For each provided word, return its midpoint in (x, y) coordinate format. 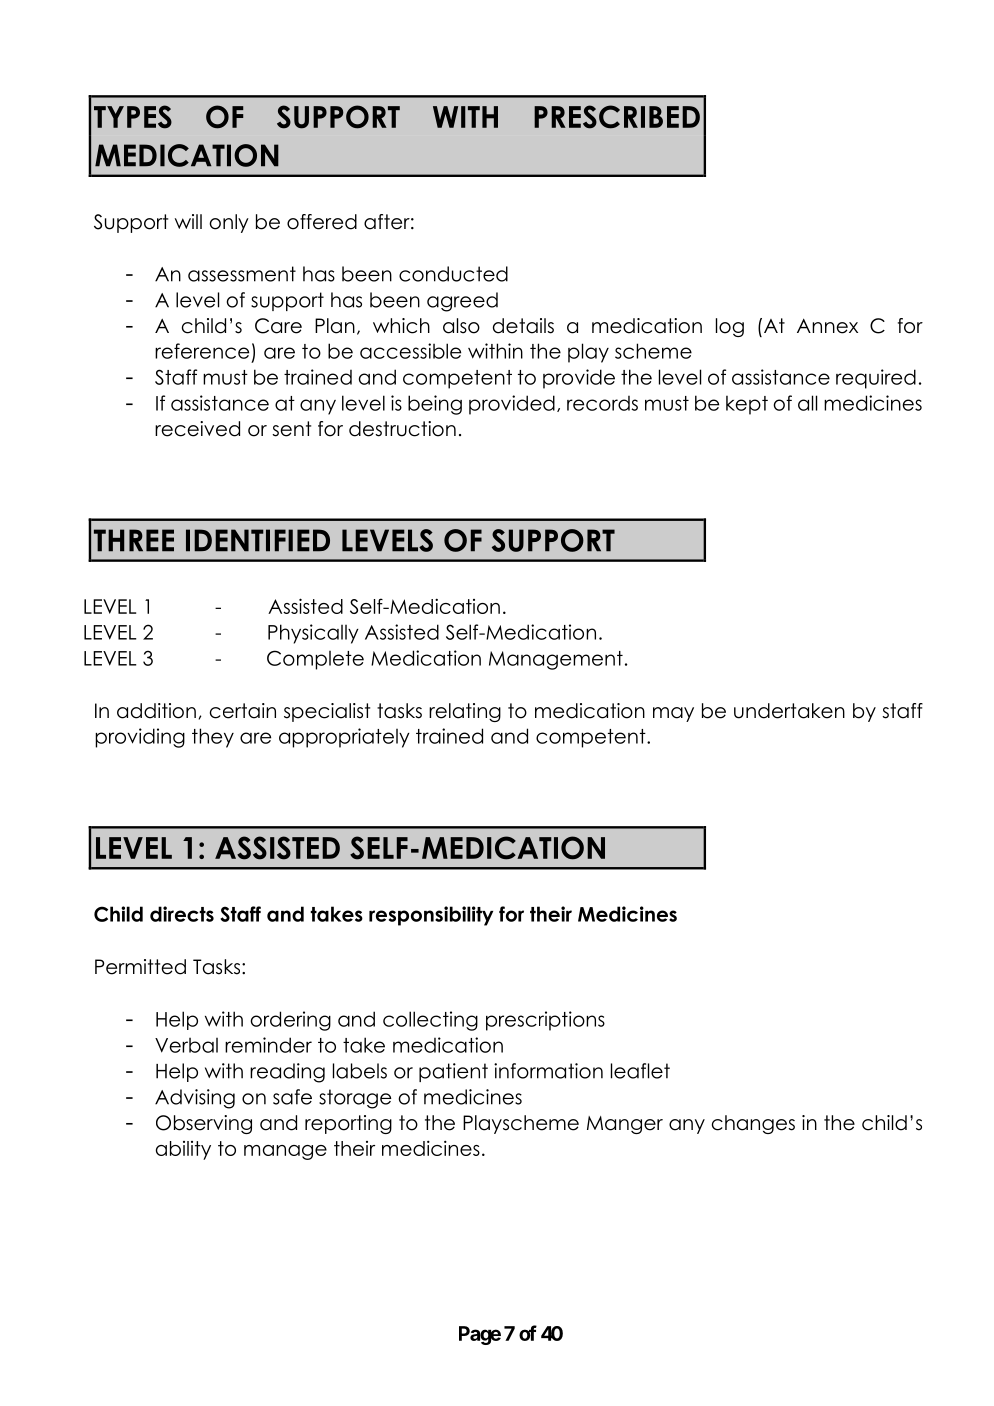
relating (465, 712)
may (673, 714)
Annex (827, 326)
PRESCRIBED (617, 117)
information (548, 1071)
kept (747, 405)
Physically (313, 634)
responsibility (431, 916)
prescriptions (545, 1021)
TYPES (133, 117)
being (435, 405)
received (197, 429)
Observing (204, 1124)
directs (182, 914)
